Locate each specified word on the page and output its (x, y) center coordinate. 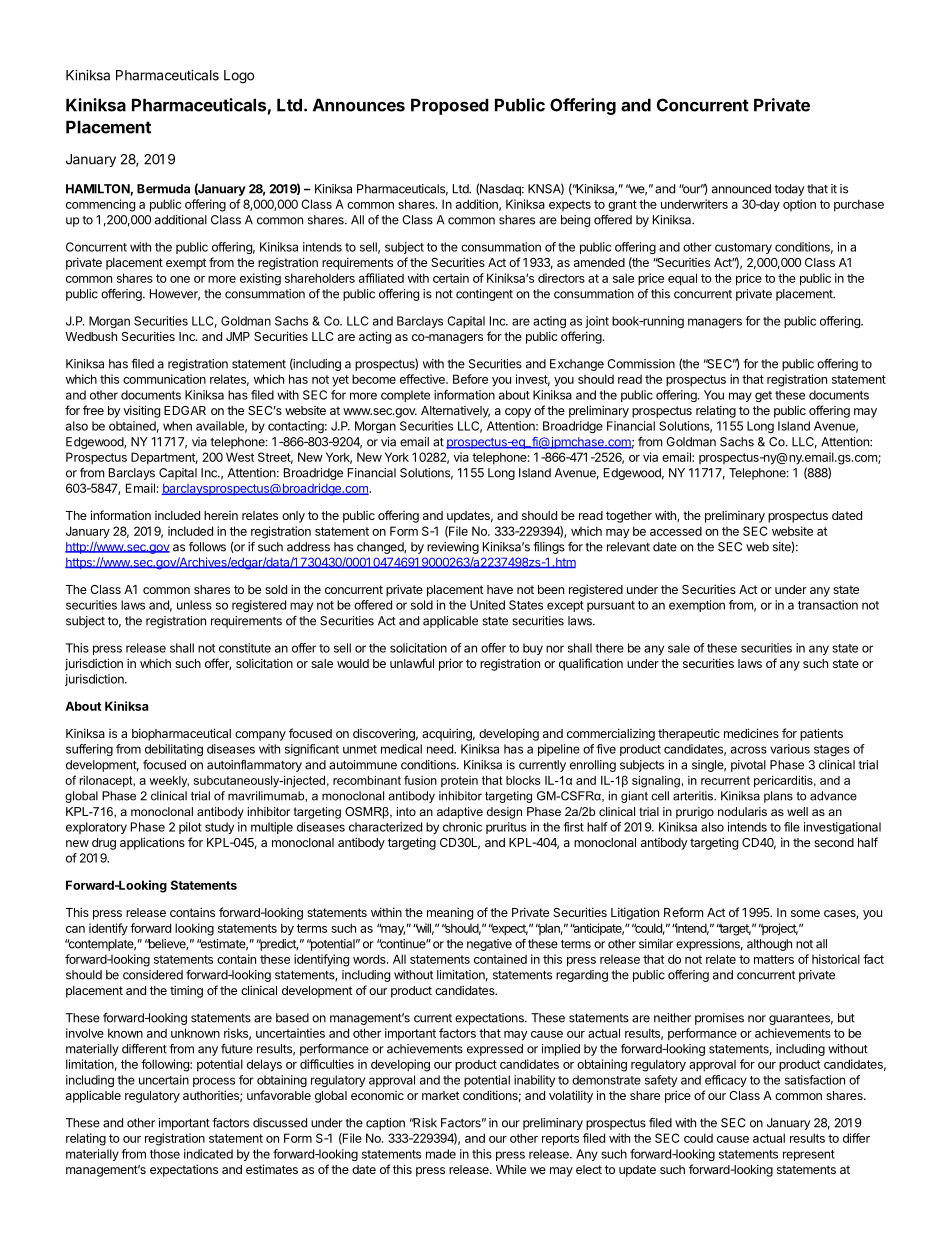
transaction (828, 605)
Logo (239, 77)
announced (741, 189)
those (165, 1154)
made (441, 1154)
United (487, 605)
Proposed (450, 106)
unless (194, 605)
